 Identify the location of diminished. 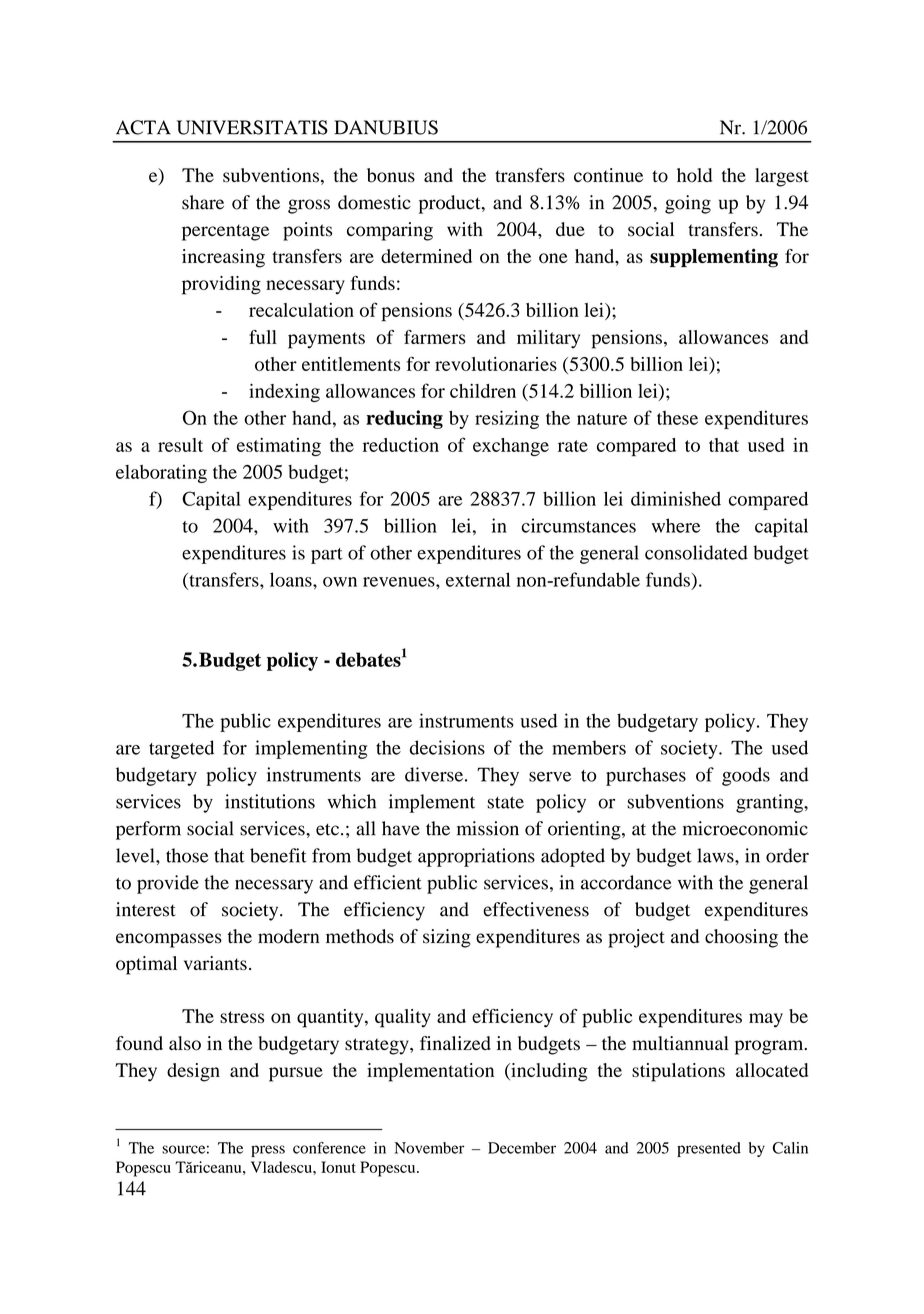
(676, 498).
